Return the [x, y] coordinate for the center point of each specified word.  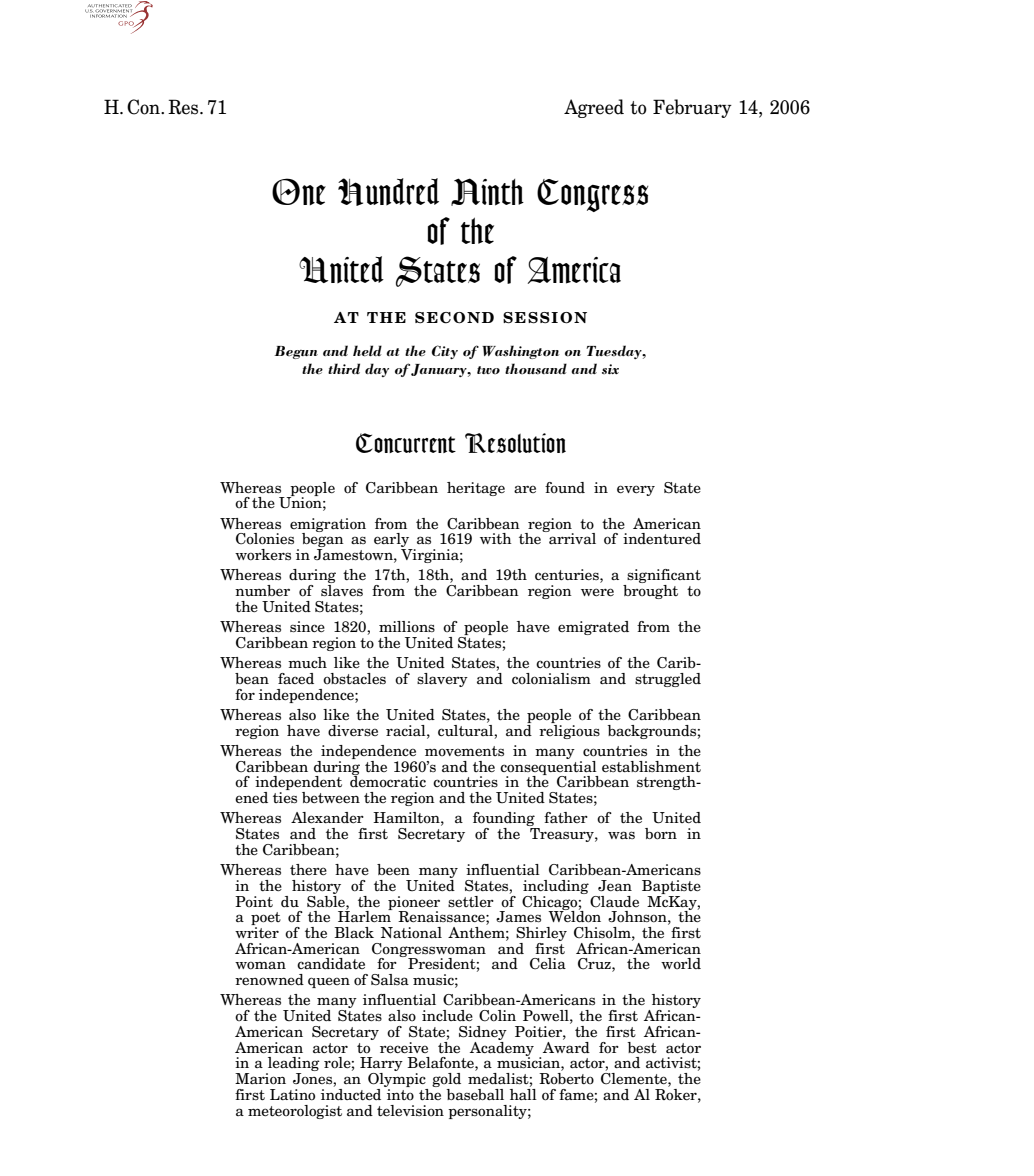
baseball [475, 1095]
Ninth [487, 192]
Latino [292, 1095]
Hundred [388, 192]
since [307, 627]
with [496, 538]
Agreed [594, 108]
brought [650, 592]
